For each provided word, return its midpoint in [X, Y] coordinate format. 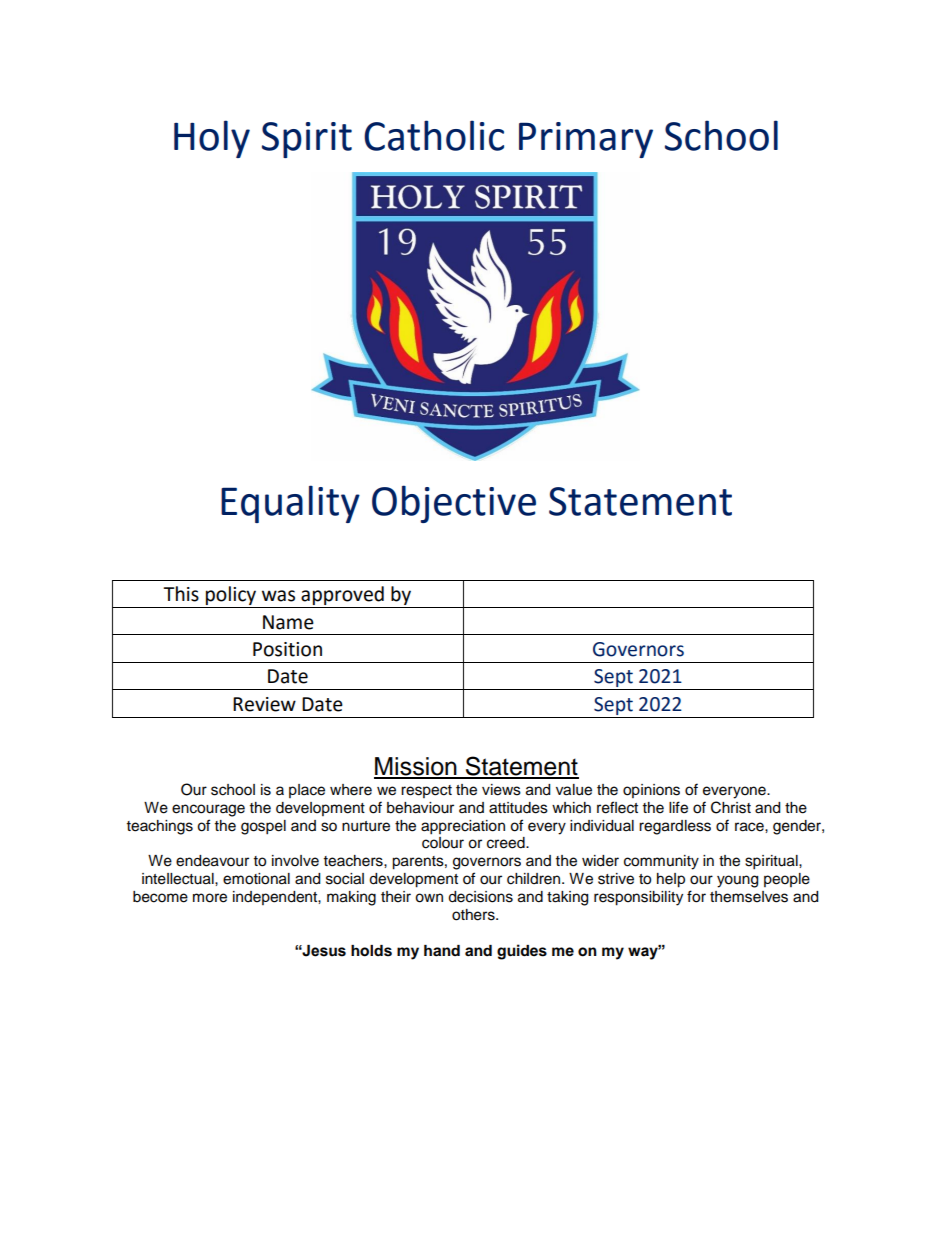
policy [231, 597]
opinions [651, 791]
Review [264, 704]
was [278, 596]
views [501, 790]
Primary [586, 140]
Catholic [434, 135]
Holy [212, 139]
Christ [731, 807]
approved [342, 597]
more [210, 898]
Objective [454, 504]
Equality [290, 504]
